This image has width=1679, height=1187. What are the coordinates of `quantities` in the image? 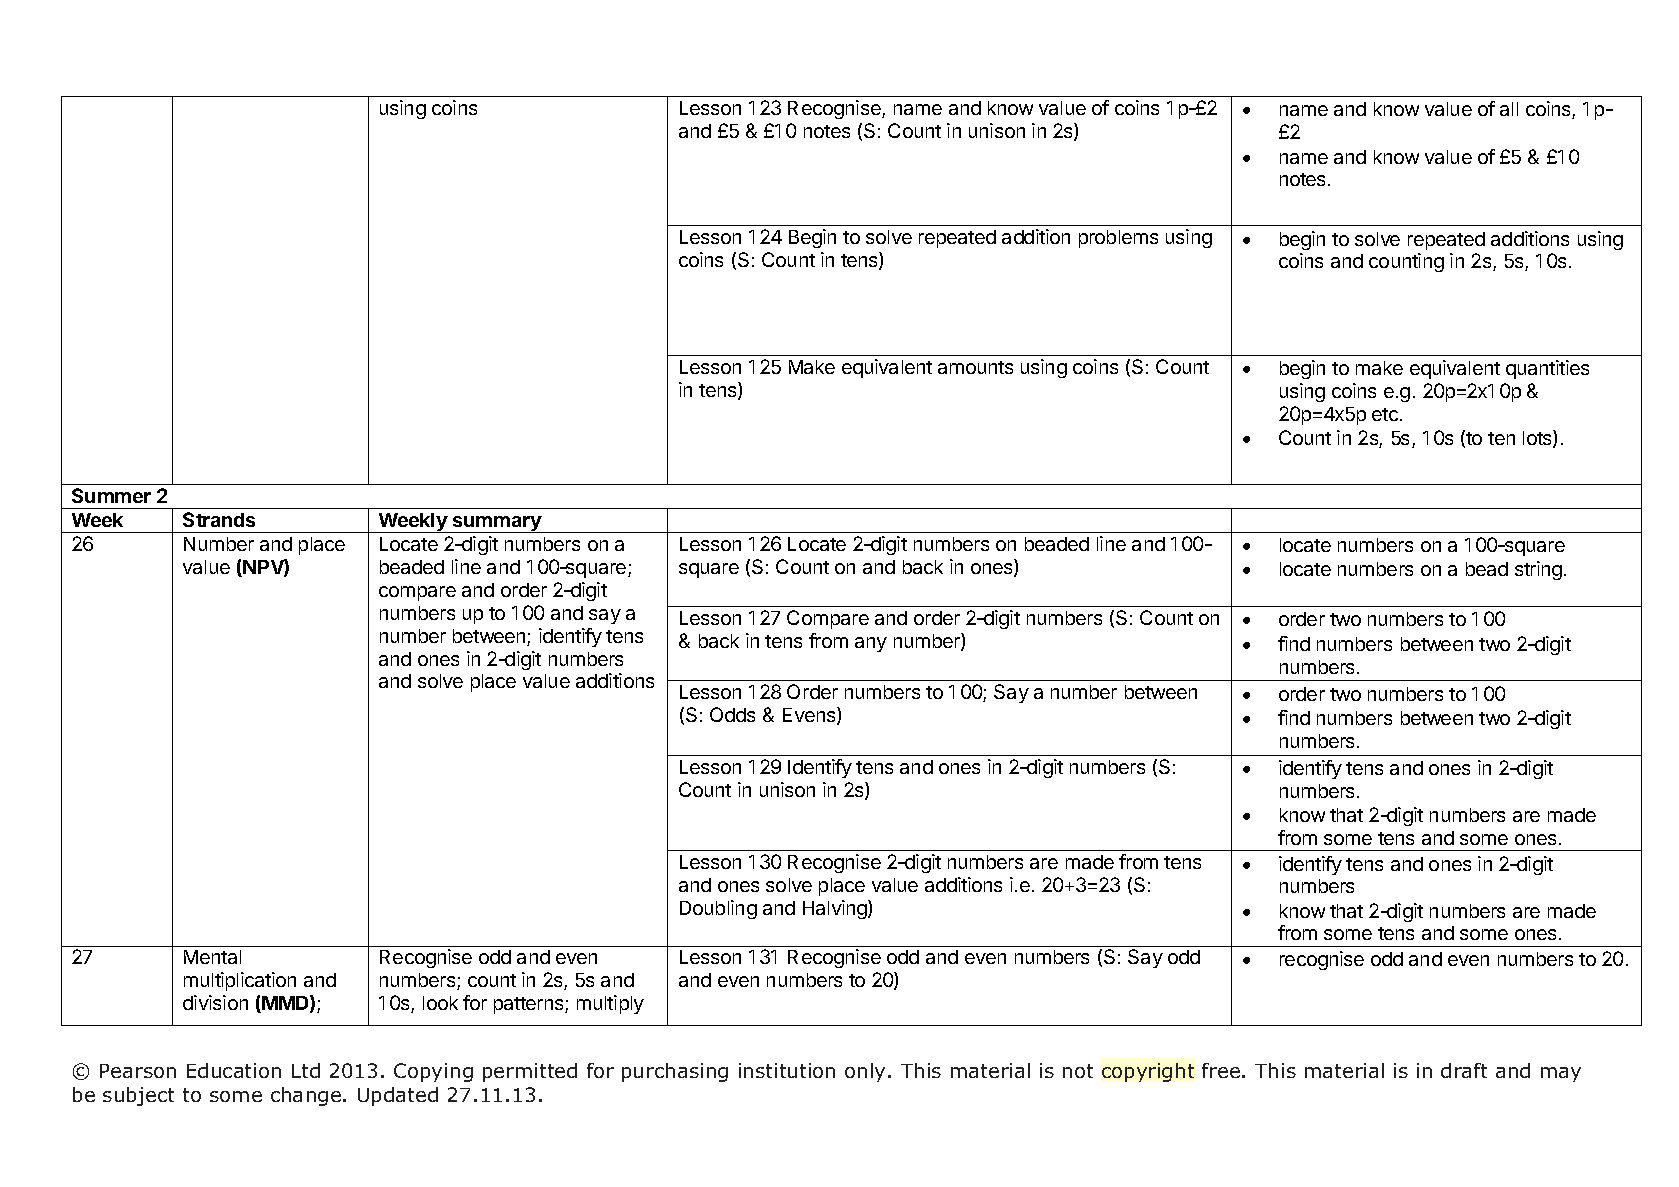 It's located at (1547, 369).
